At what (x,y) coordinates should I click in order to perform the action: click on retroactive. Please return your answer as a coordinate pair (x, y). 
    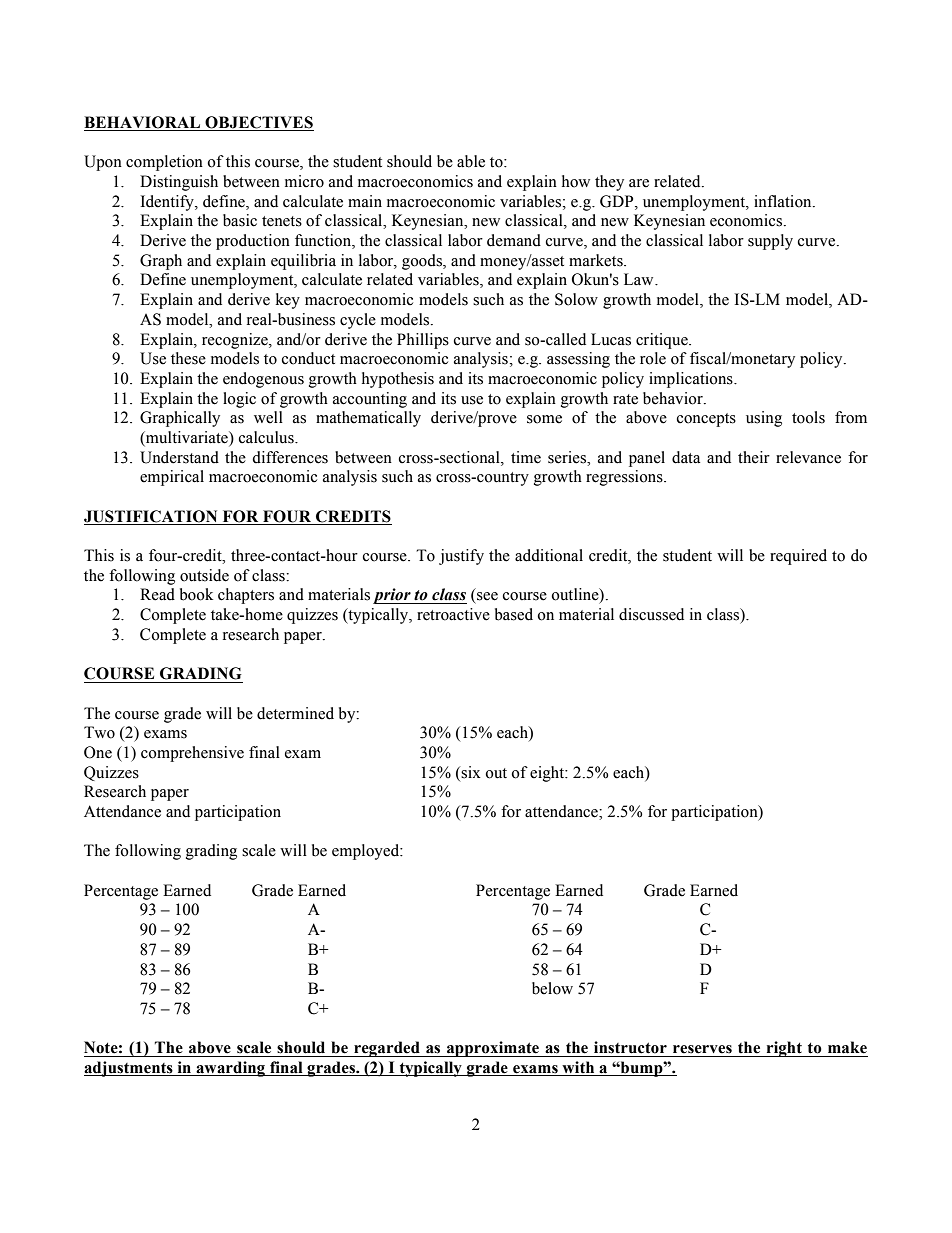
    Looking at the image, I should click on (453, 614).
